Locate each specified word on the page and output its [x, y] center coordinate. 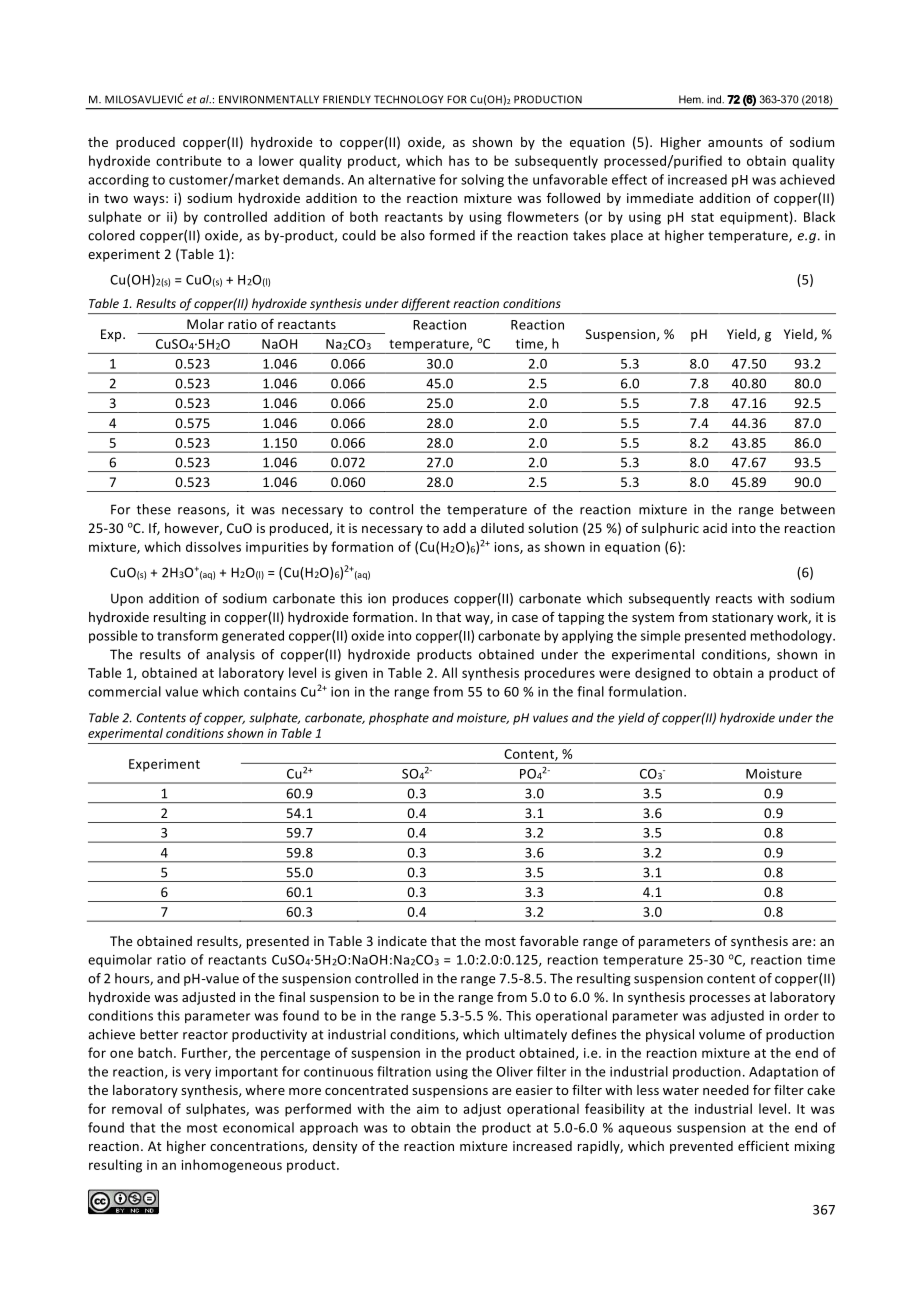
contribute [189, 160]
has [459, 160]
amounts [735, 142]
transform [187, 635]
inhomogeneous [231, 1166]
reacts [734, 599]
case [525, 618]
